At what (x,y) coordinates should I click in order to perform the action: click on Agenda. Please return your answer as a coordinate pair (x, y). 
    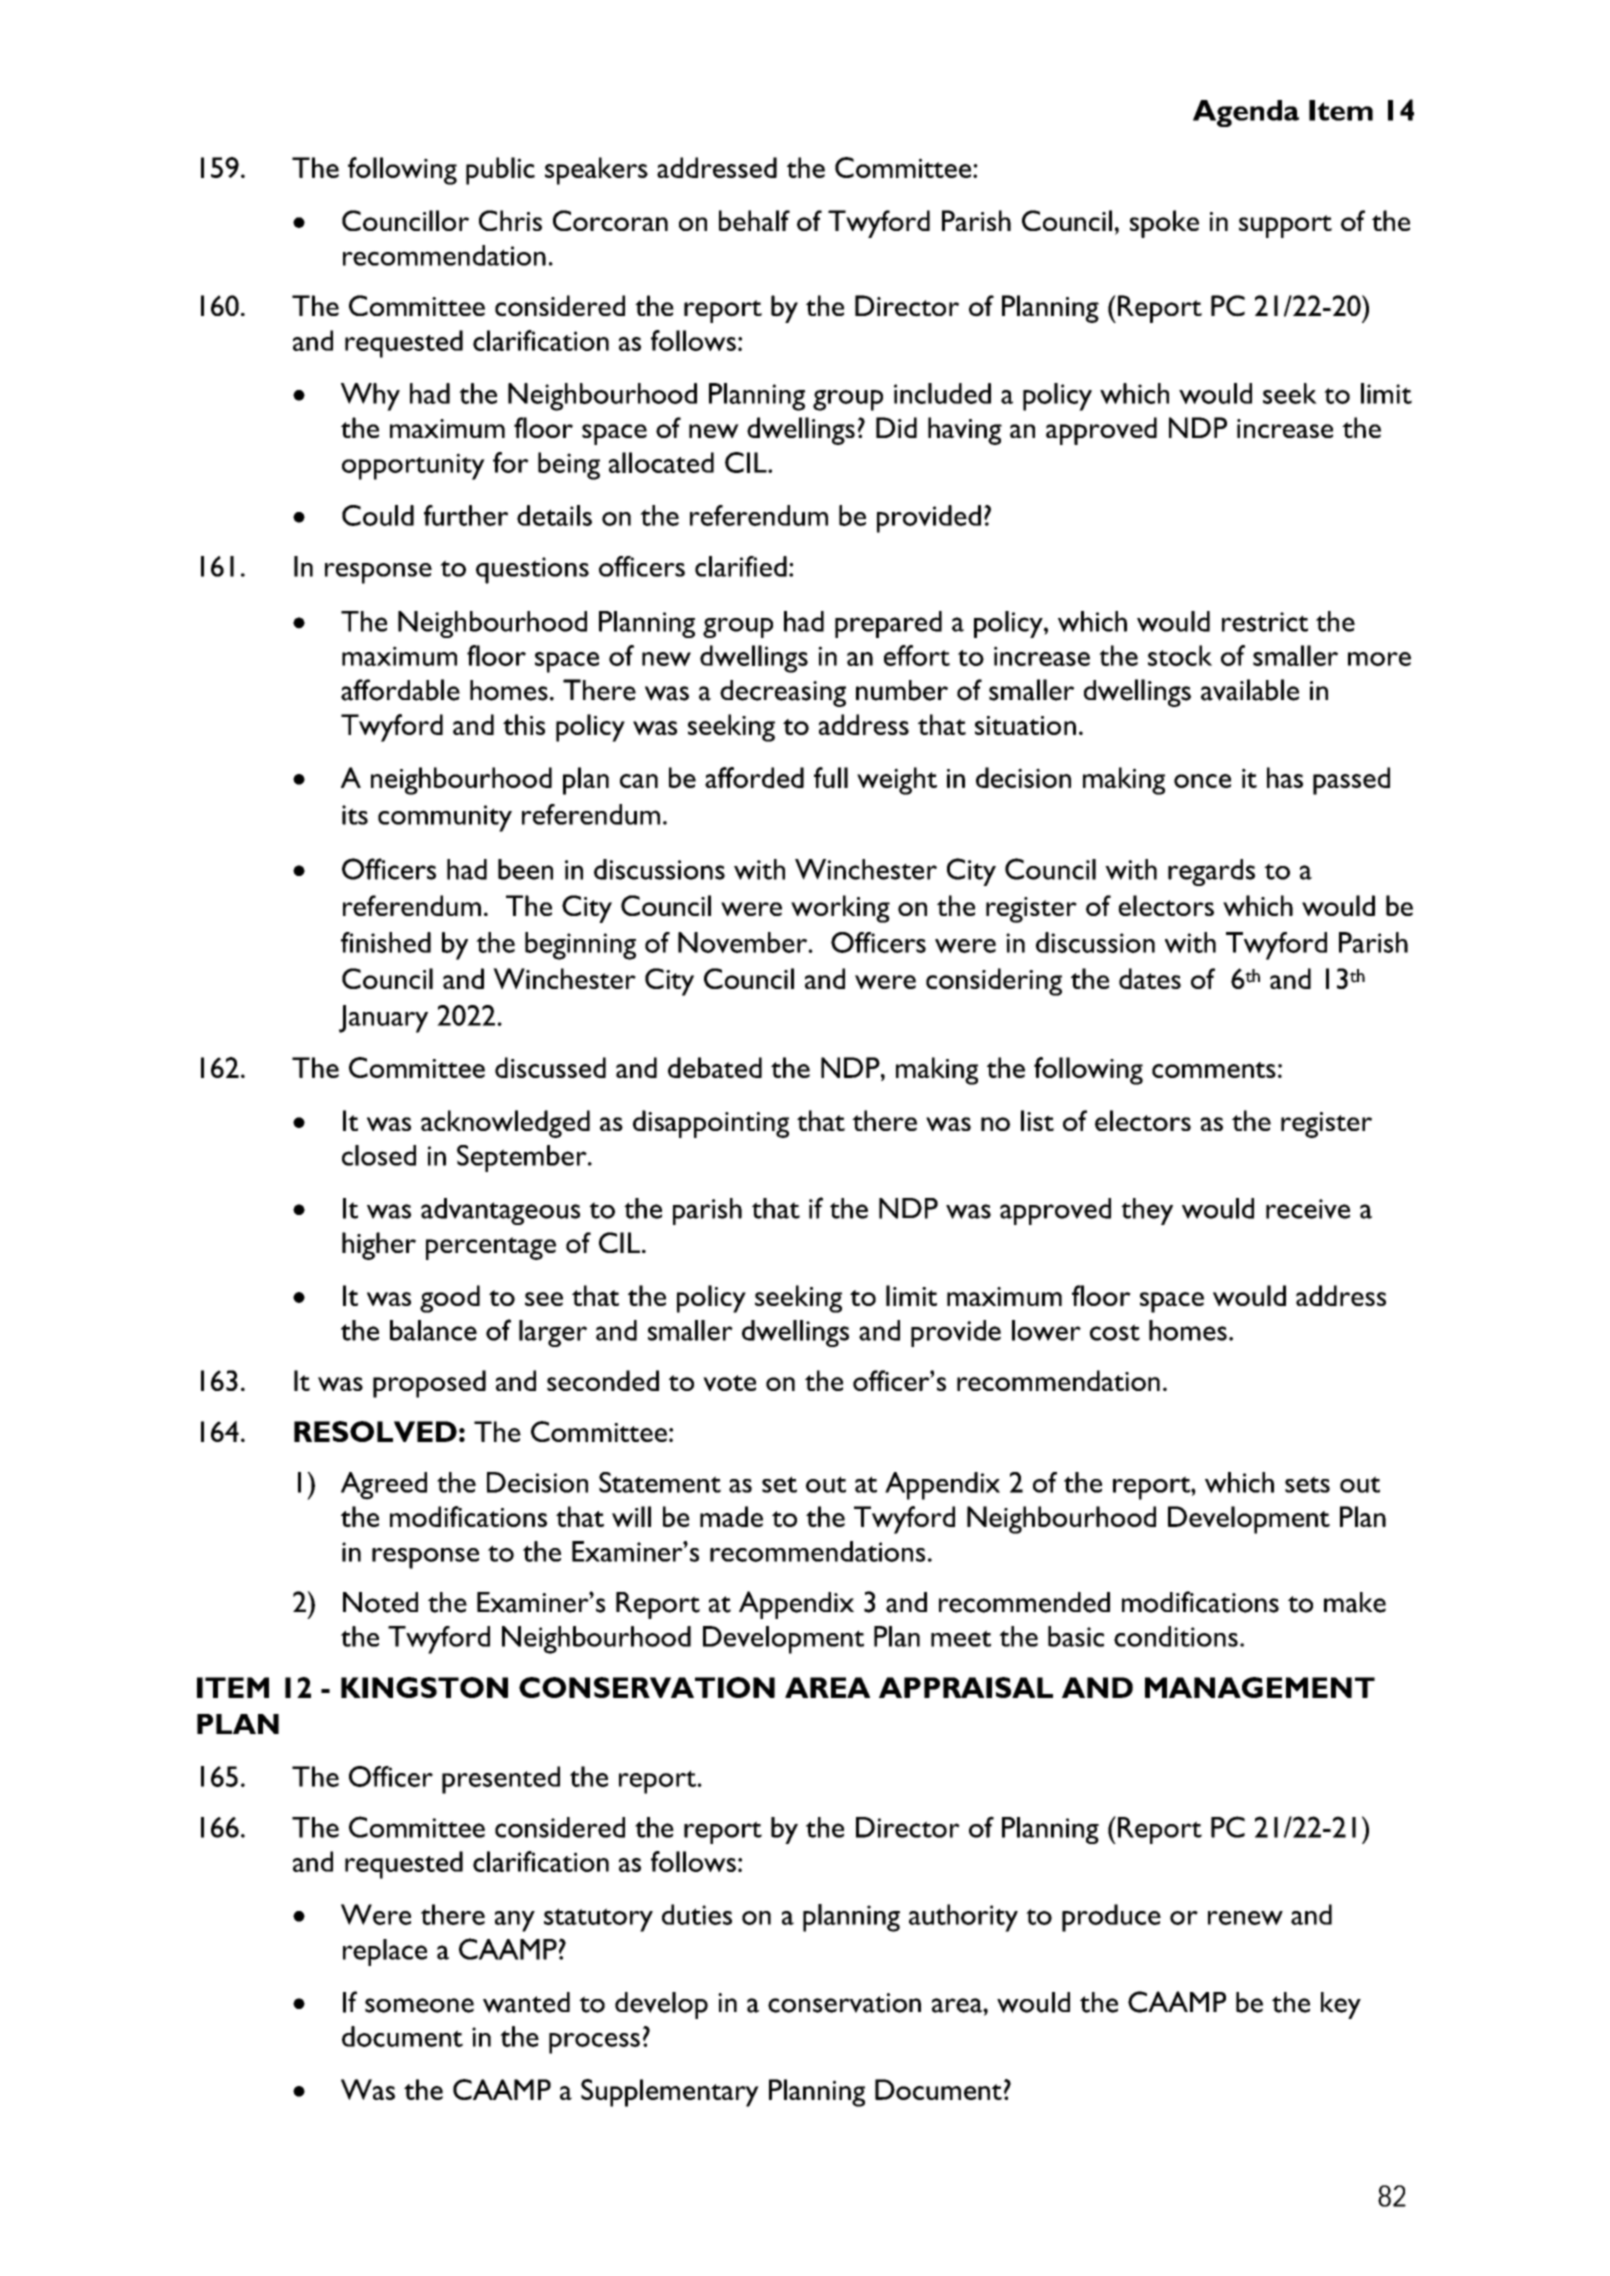
    Looking at the image, I should click on (1246, 113).
